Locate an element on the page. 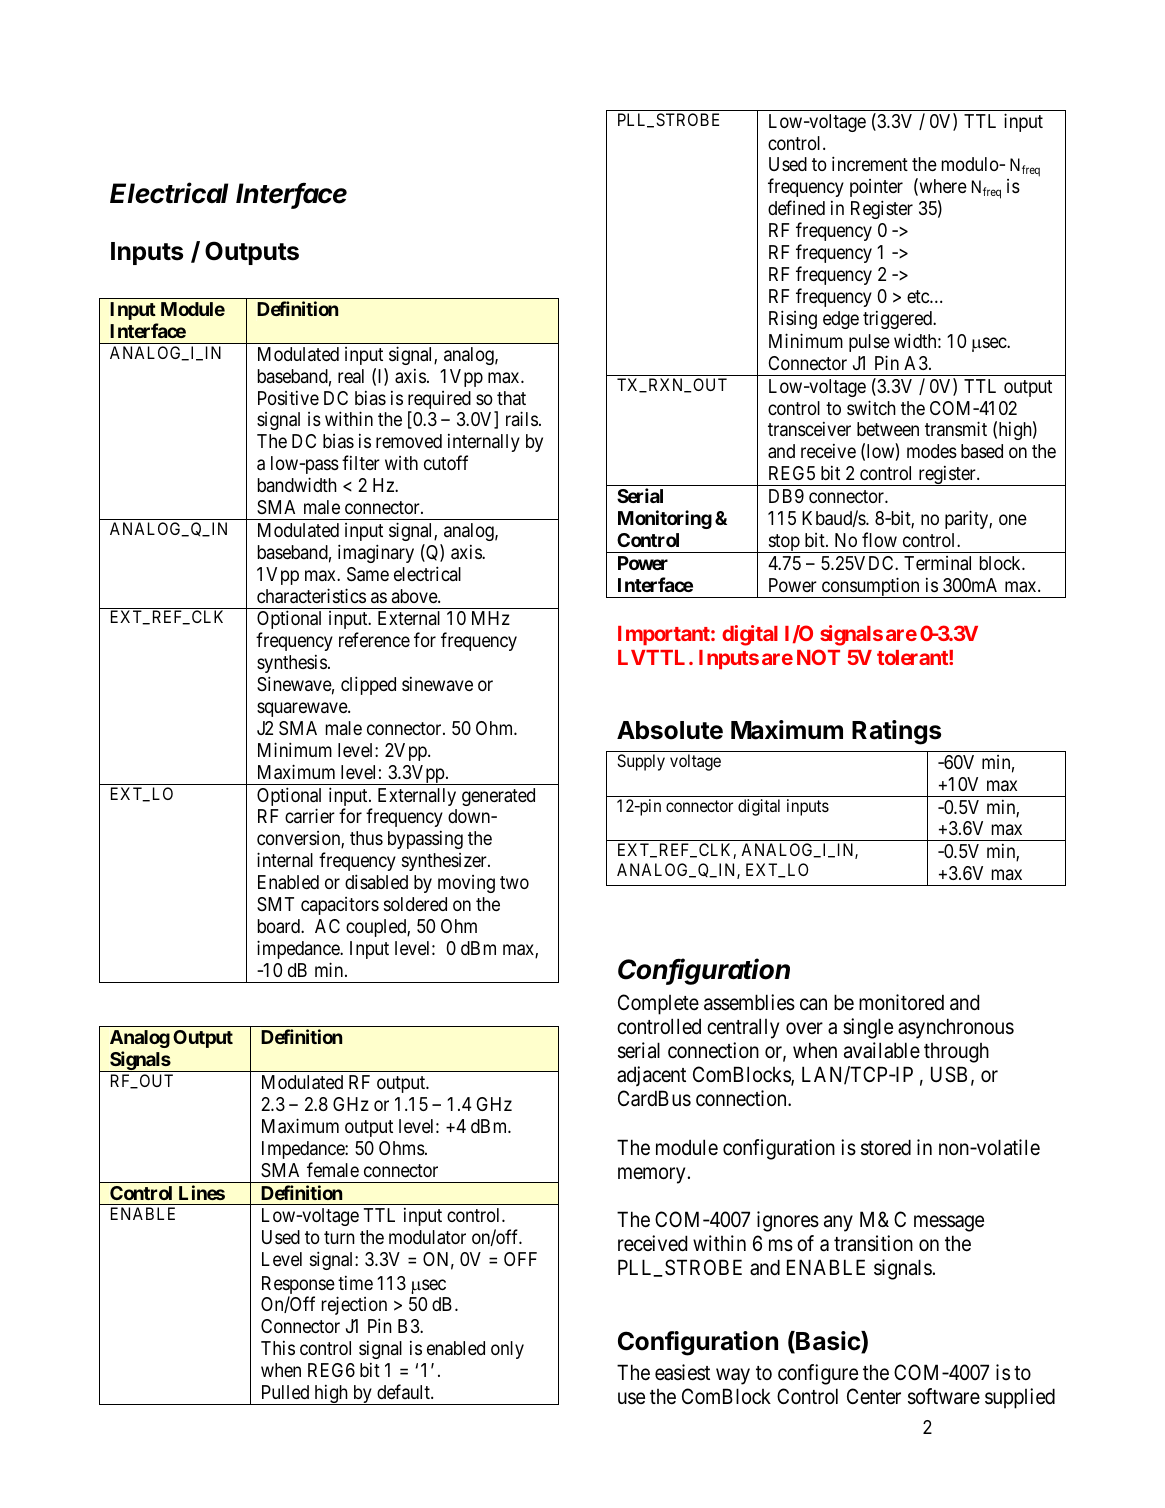  pointer is located at coordinates (876, 188).
